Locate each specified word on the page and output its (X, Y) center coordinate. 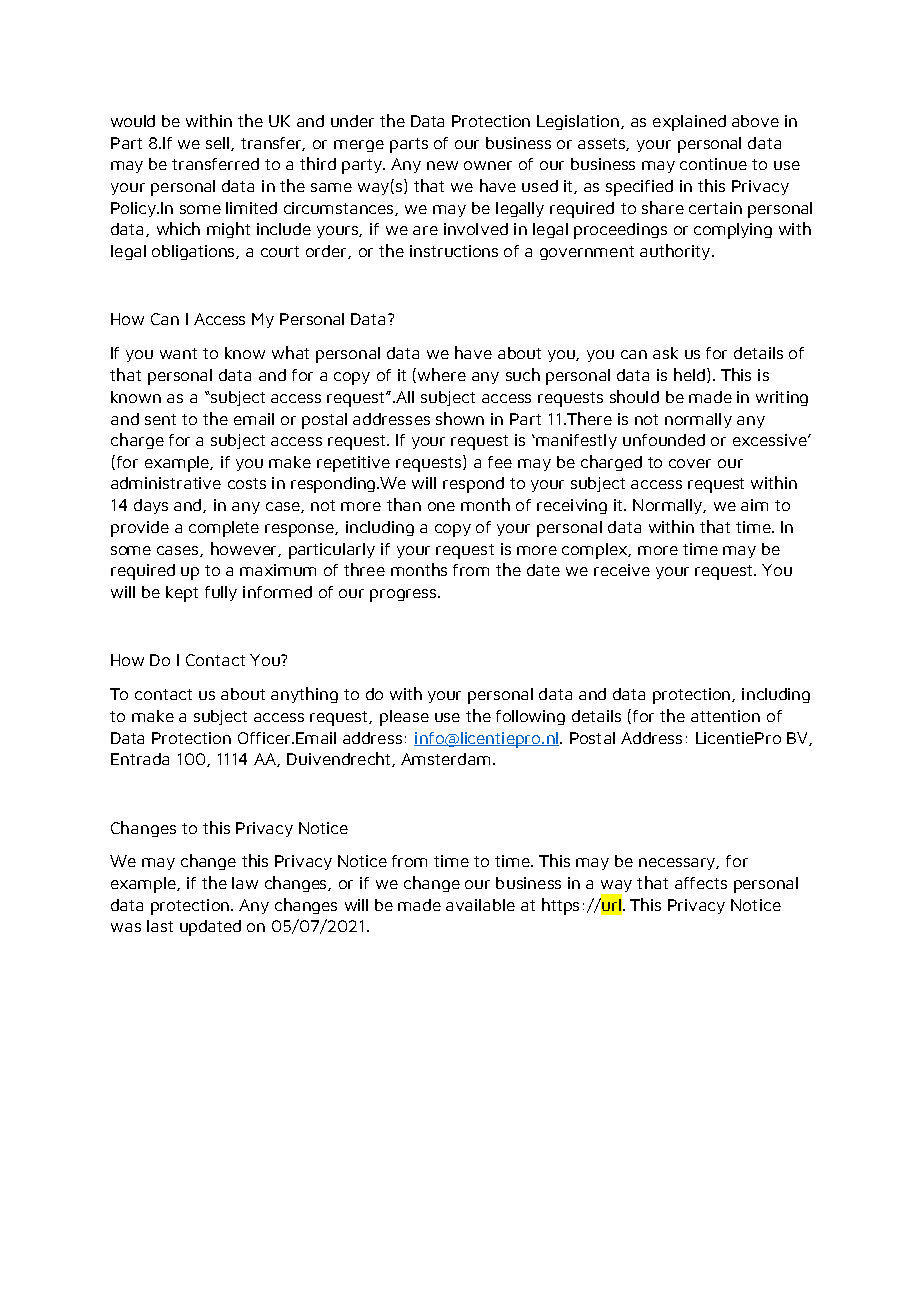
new (442, 165)
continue (713, 164)
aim (754, 505)
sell (219, 144)
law (245, 883)
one (441, 506)
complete (224, 529)
